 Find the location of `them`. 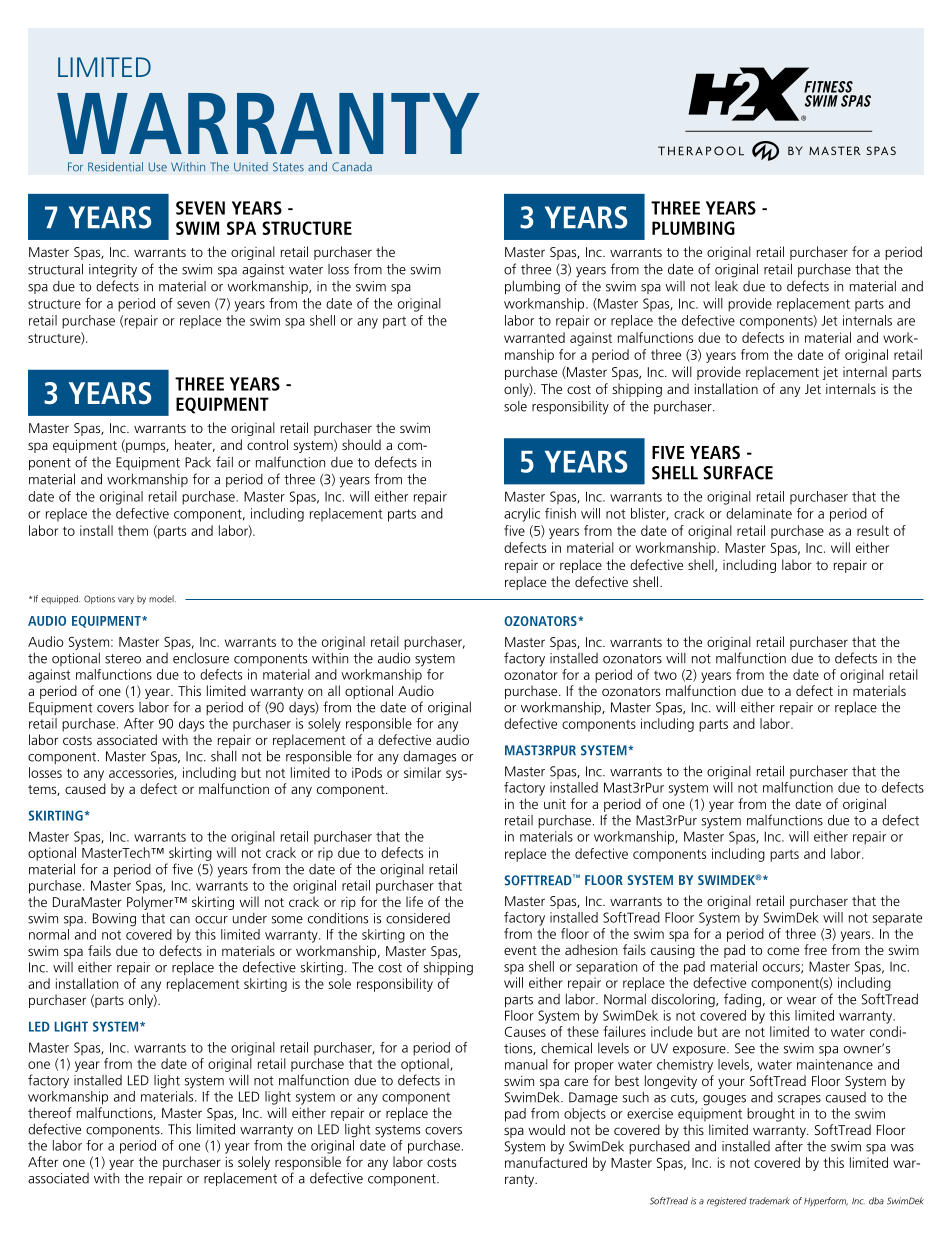

them is located at coordinates (133, 530).
